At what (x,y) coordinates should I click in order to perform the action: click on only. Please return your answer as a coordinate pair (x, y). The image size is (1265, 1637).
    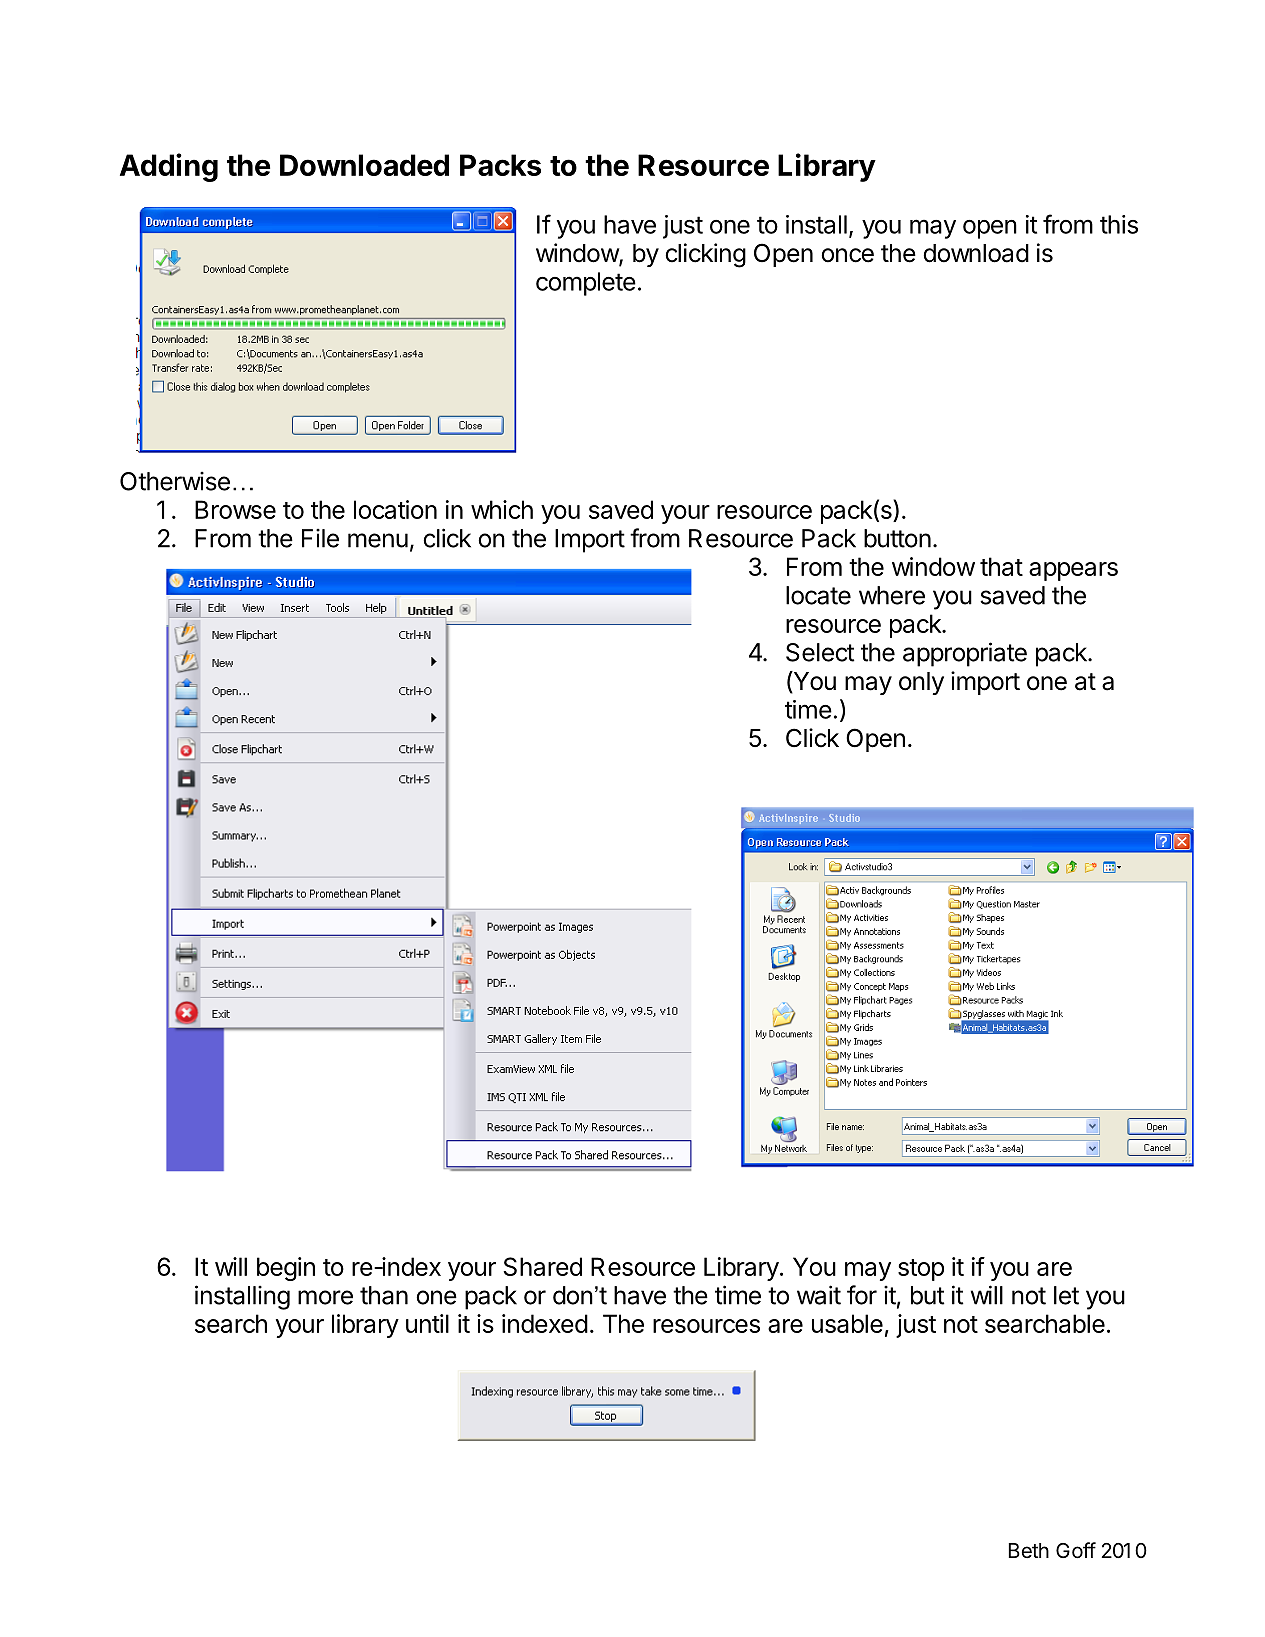
    Looking at the image, I should click on (921, 683).
